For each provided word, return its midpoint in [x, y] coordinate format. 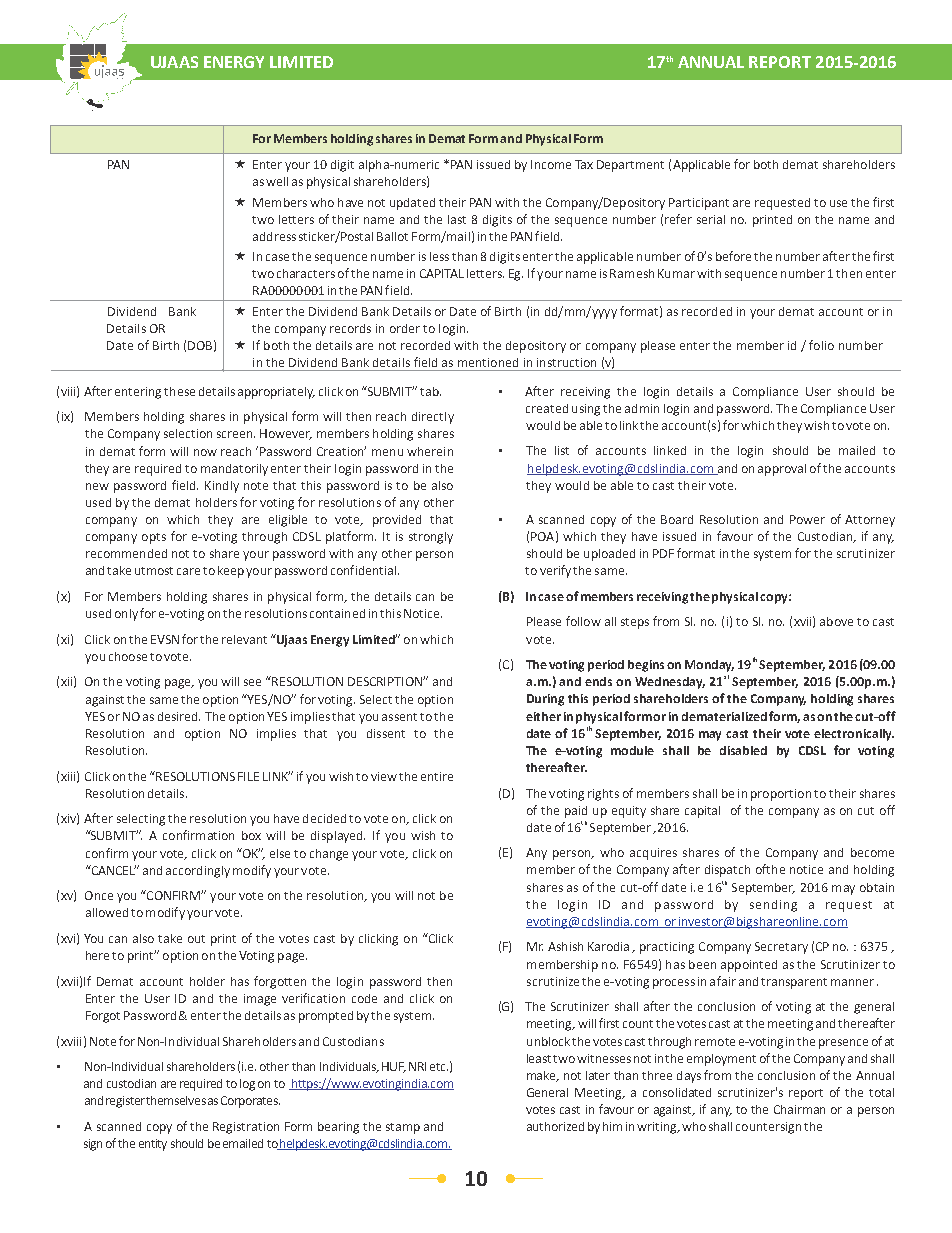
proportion [781, 795]
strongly [431, 538]
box [251, 835]
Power [807, 519]
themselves [176, 1100]
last [457, 219]
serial [711, 219]
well [277, 181]
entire [437, 776]
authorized [555, 1126]
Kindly [222, 487]
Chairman [799, 1109]
